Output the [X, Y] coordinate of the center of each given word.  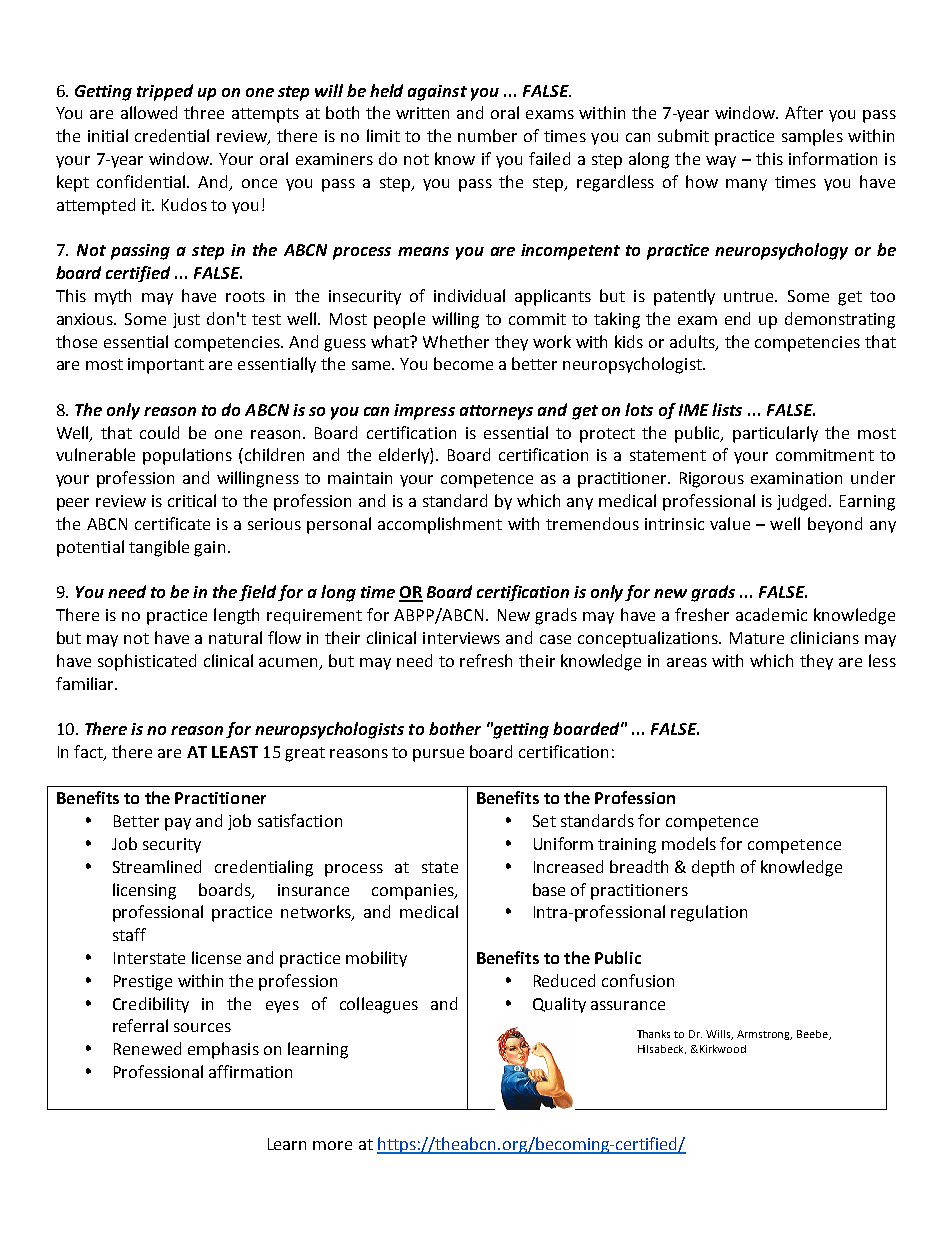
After [804, 112]
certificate [172, 523]
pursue [438, 755]
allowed [149, 112]
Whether [456, 341]
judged [803, 502]
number [487, 135]
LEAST [235, 752]
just [186, 320]
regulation [709, 913]
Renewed [147, 1048]
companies [414, 892]
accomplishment [440, 525]
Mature [757, 638]
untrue [750, 296]
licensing [144, 891]
